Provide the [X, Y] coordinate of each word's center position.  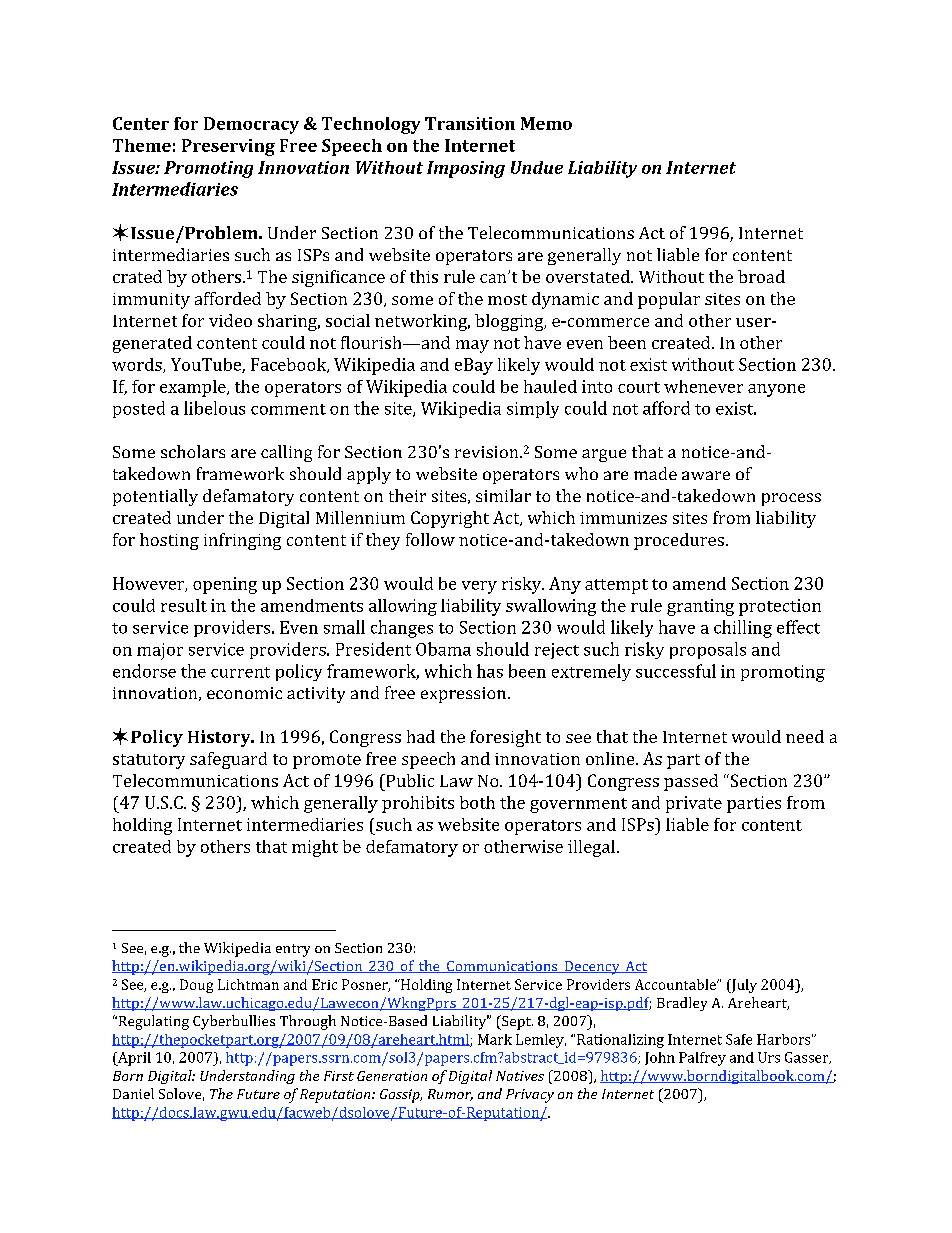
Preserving [228, 147]
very [479, 587]
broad [761, 276]
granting [700, 607]
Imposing [466, 169]
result [184, 605]
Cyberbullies [234, 1022]
